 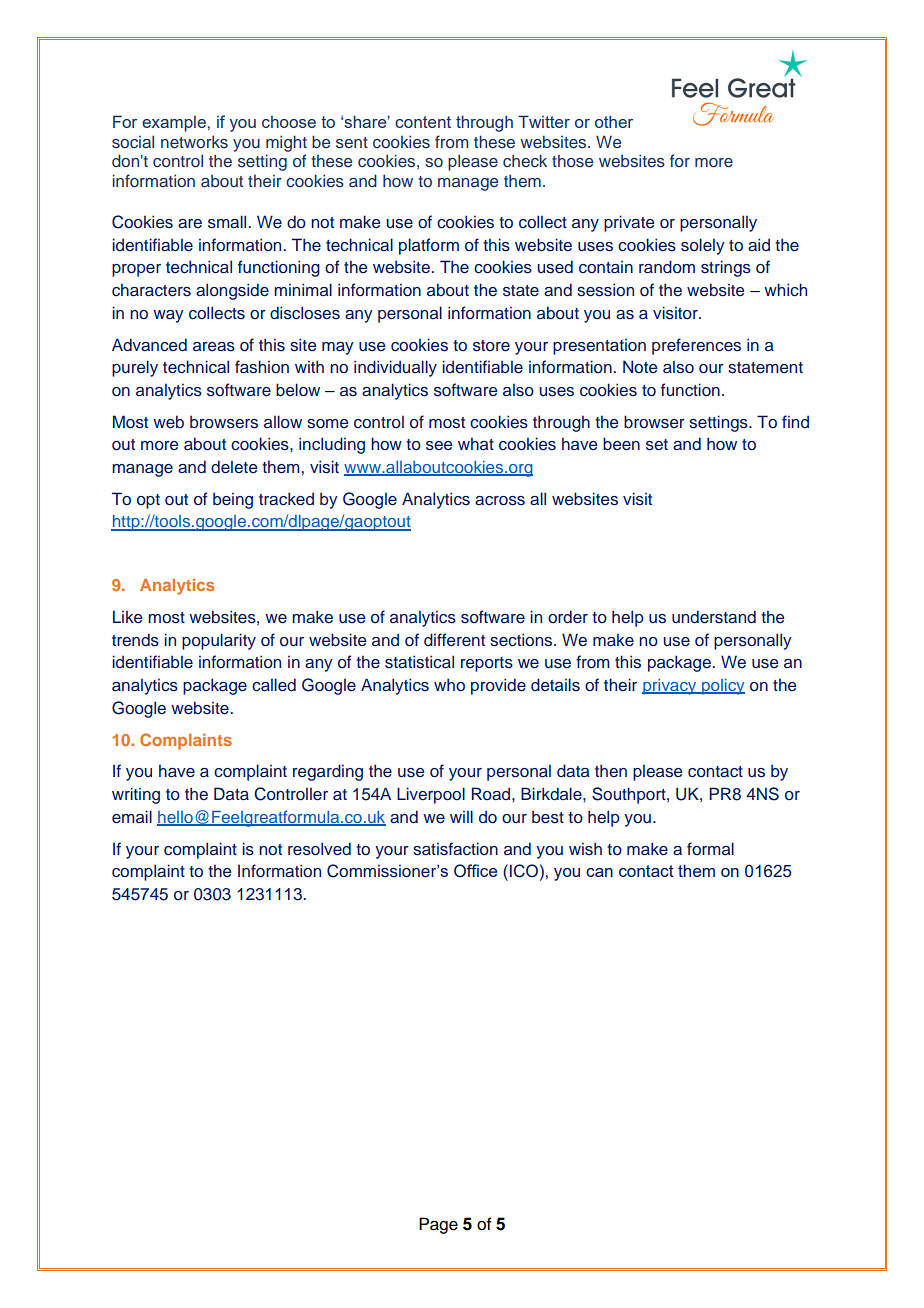 I want to click on across, so click(x=500, y=501).
